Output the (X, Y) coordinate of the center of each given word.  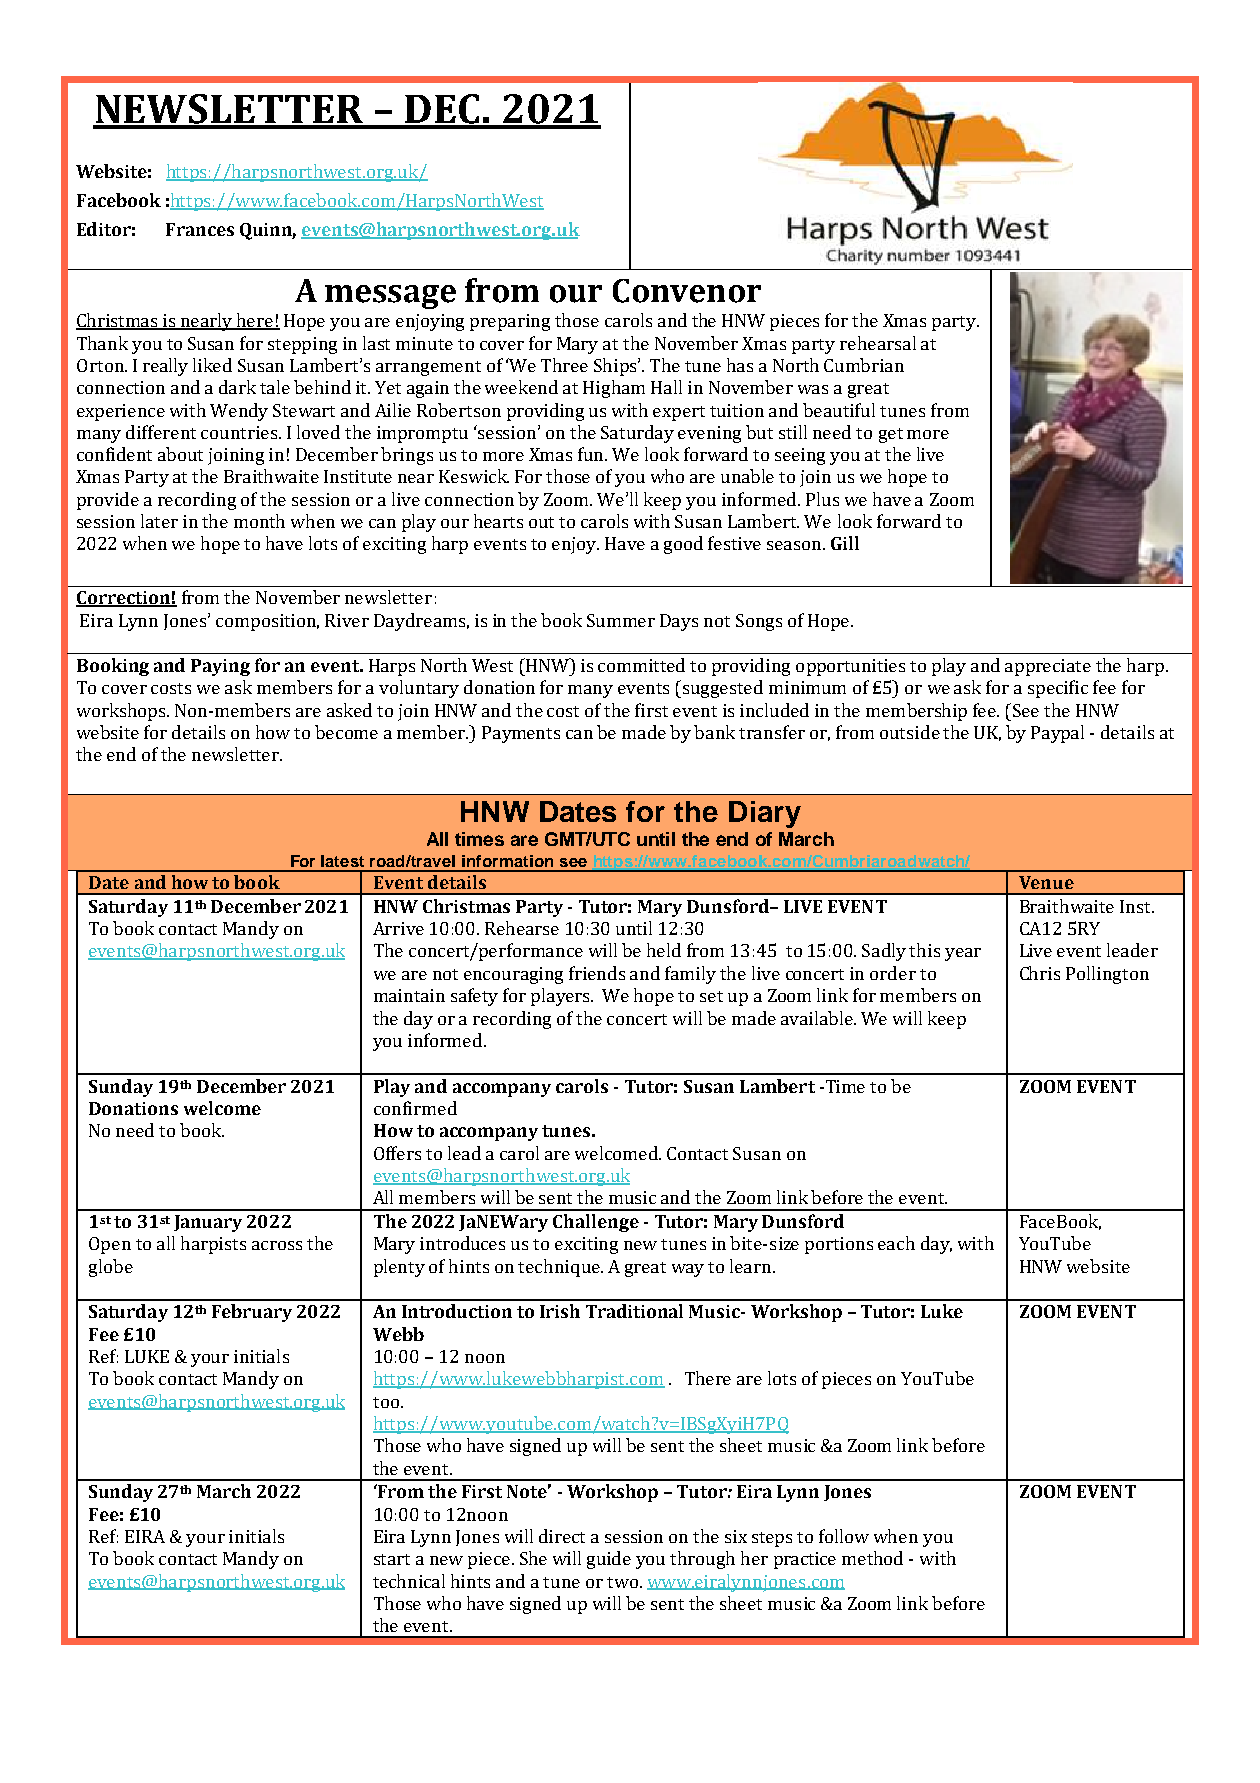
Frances (200, 229)
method (872, 1558)
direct (562, 1536)
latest (342, 861)
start (392, 1559)
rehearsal (878, 343)
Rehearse (522, 928)
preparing (510, 322)
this (924, 950)
